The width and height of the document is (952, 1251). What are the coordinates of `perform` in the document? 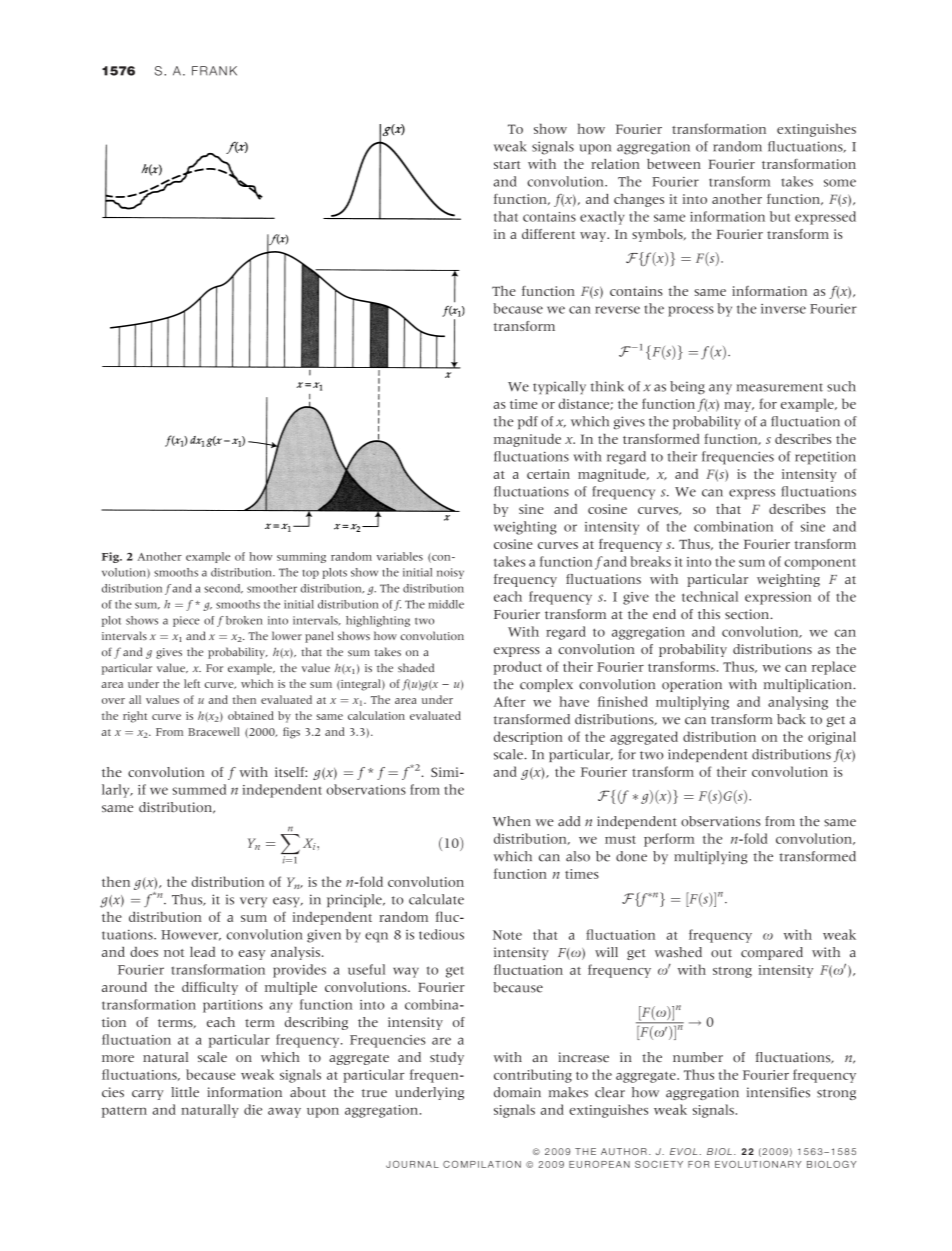 It's located at (669, 840).
